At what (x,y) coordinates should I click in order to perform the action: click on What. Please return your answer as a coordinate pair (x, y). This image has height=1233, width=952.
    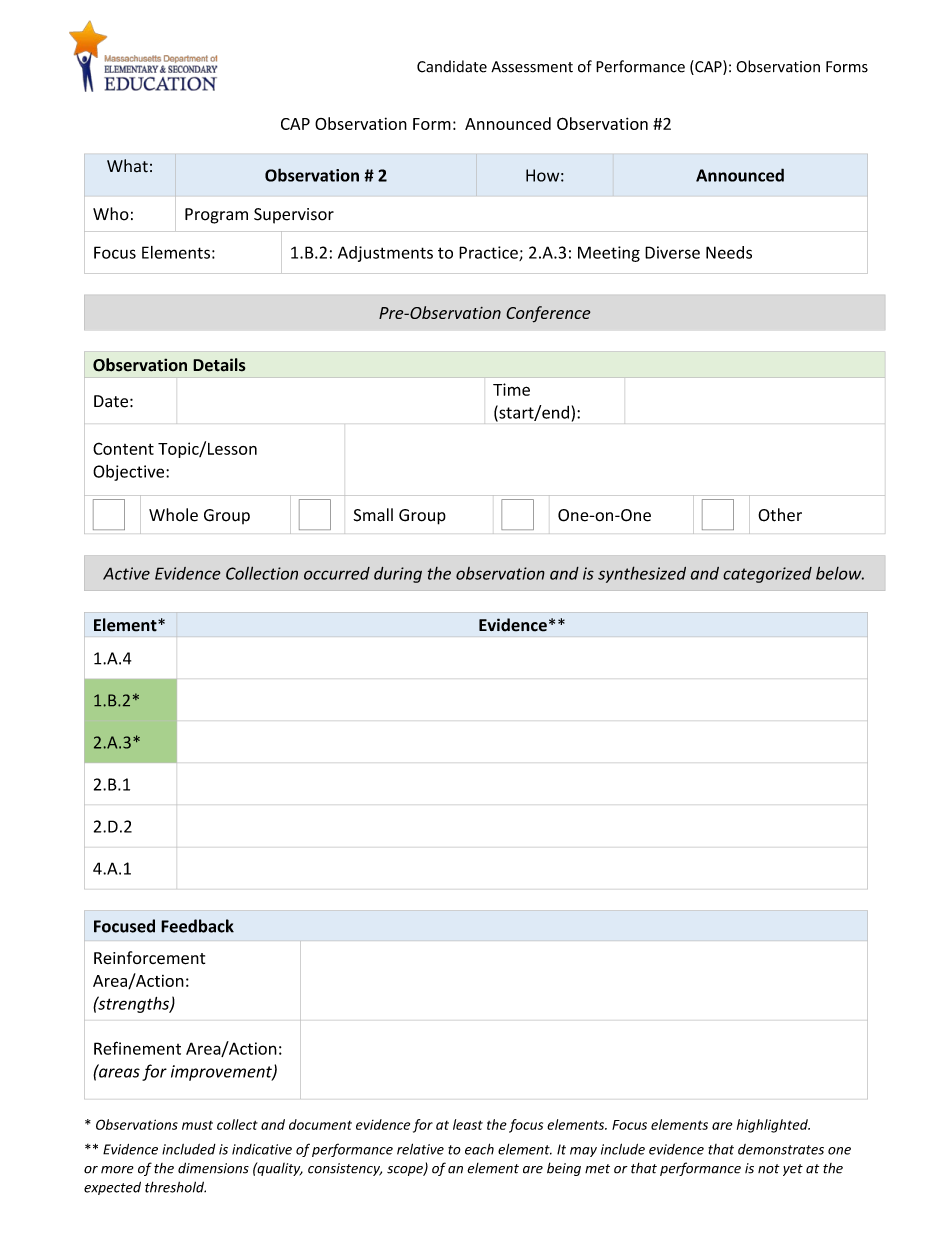
    Looking at the image, I should click on (127, 166).
